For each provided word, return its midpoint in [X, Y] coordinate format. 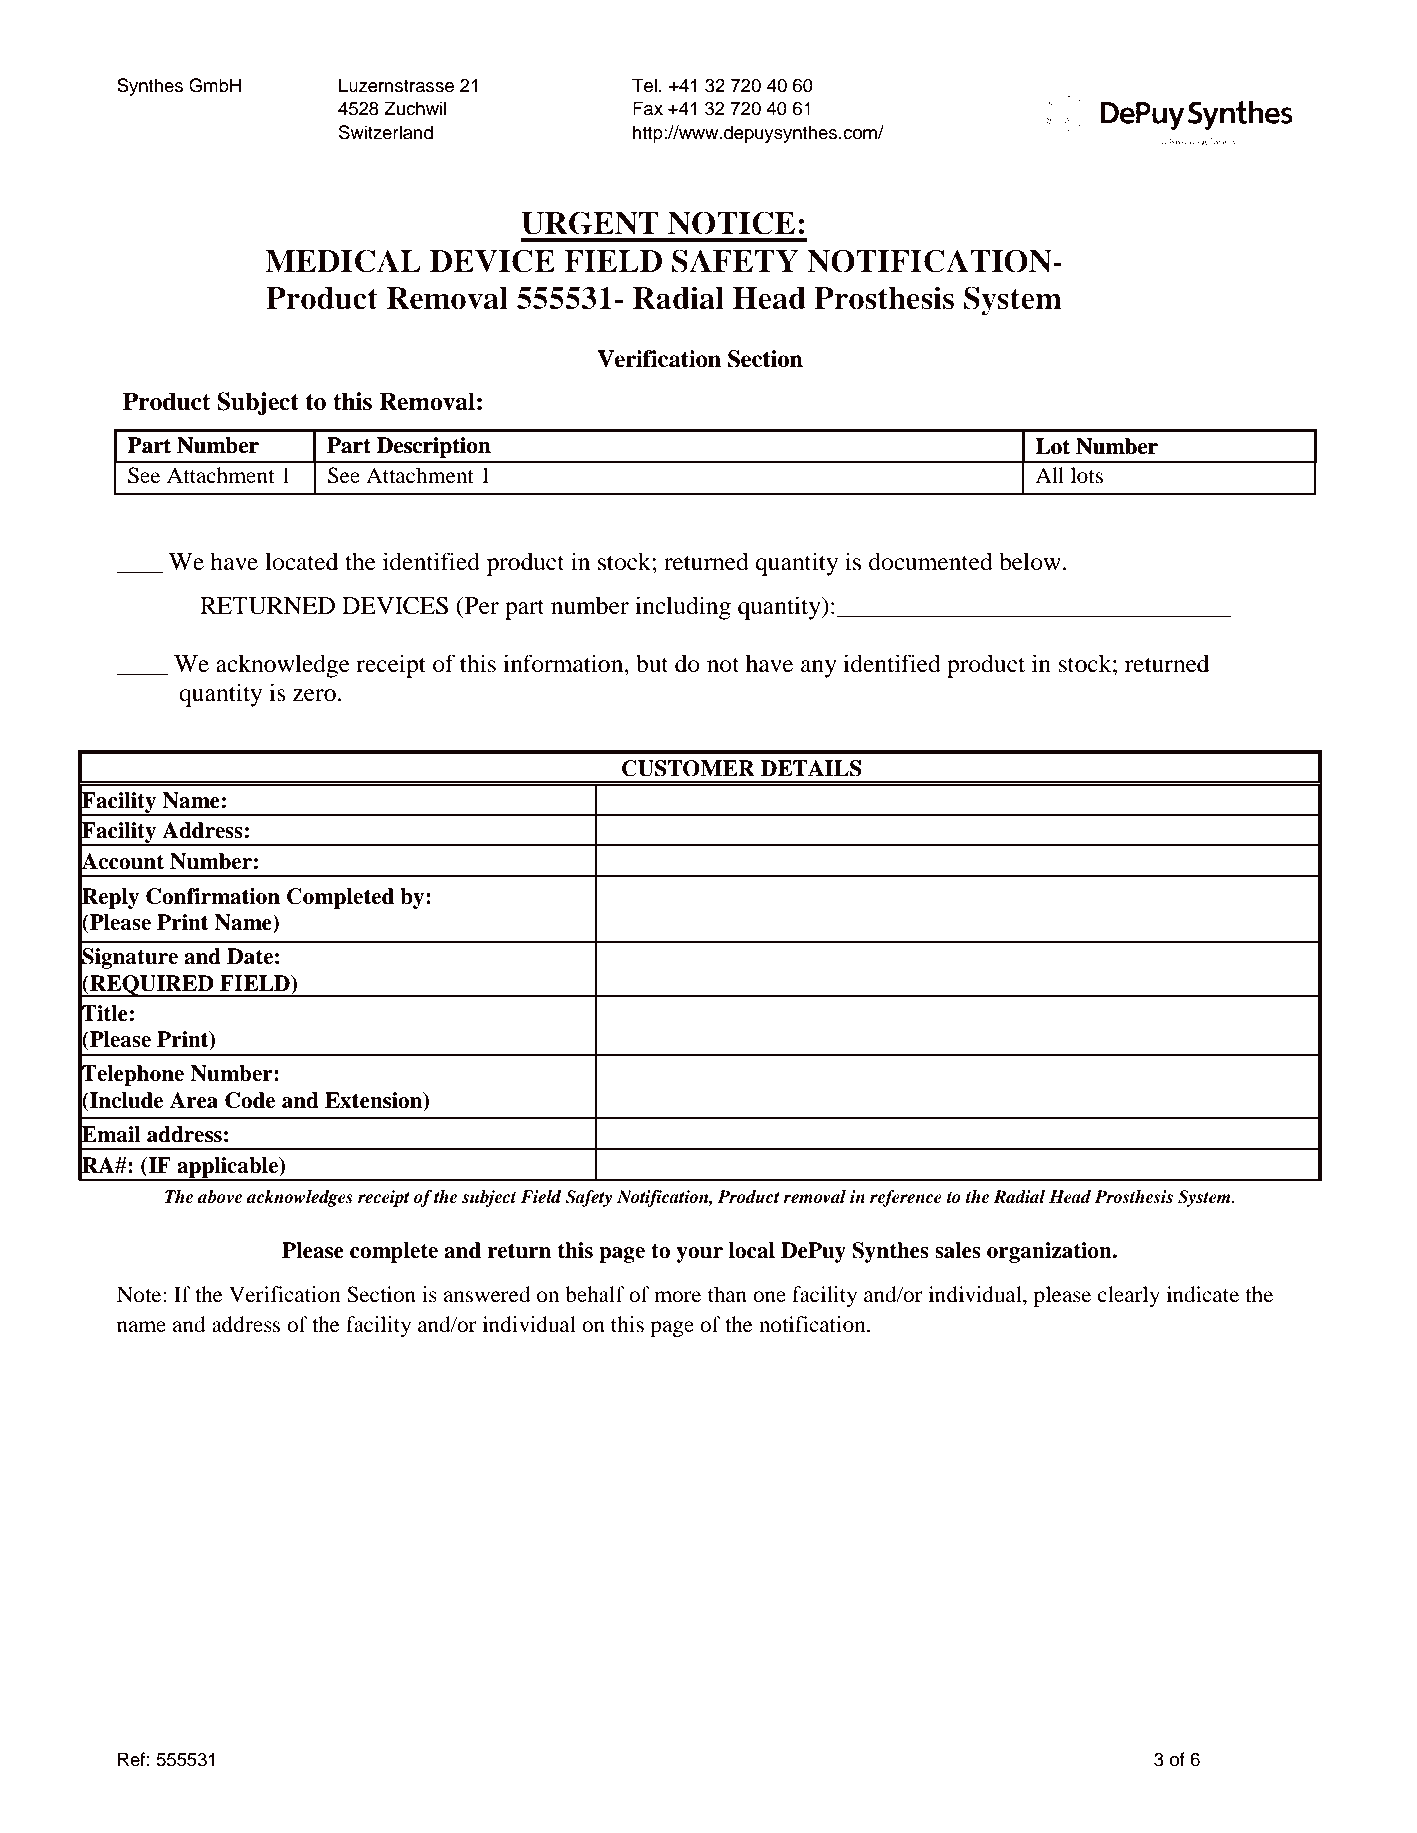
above [220, 1197]
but [652, 663]
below [1031, 561]
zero [314, 695]
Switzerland [386, 132]
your [699, 1255]
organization [1050, 1252]
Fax [648, 108]
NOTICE [731, 223]
